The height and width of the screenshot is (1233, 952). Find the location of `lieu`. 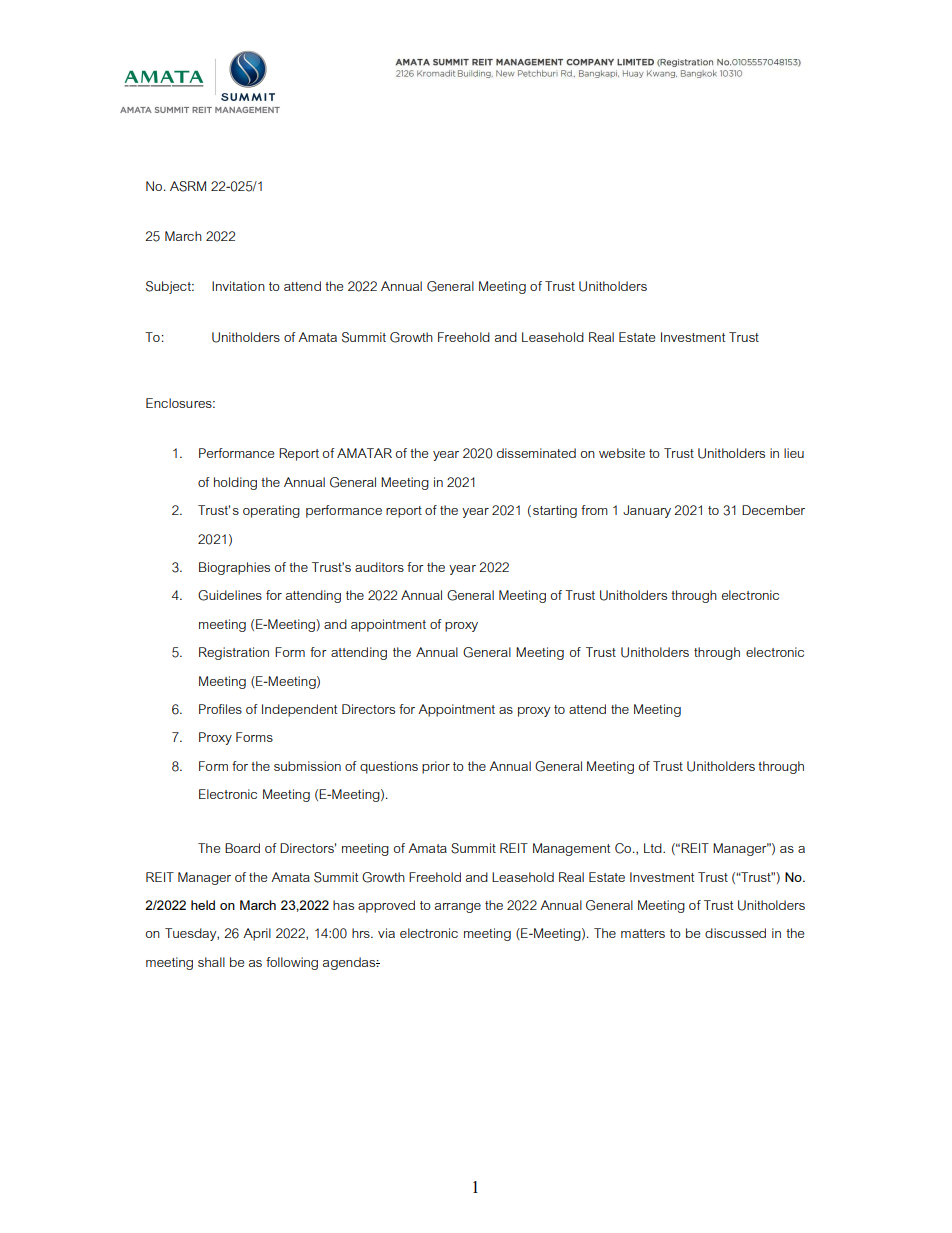

lieu is located at coordinates (794, 453).
